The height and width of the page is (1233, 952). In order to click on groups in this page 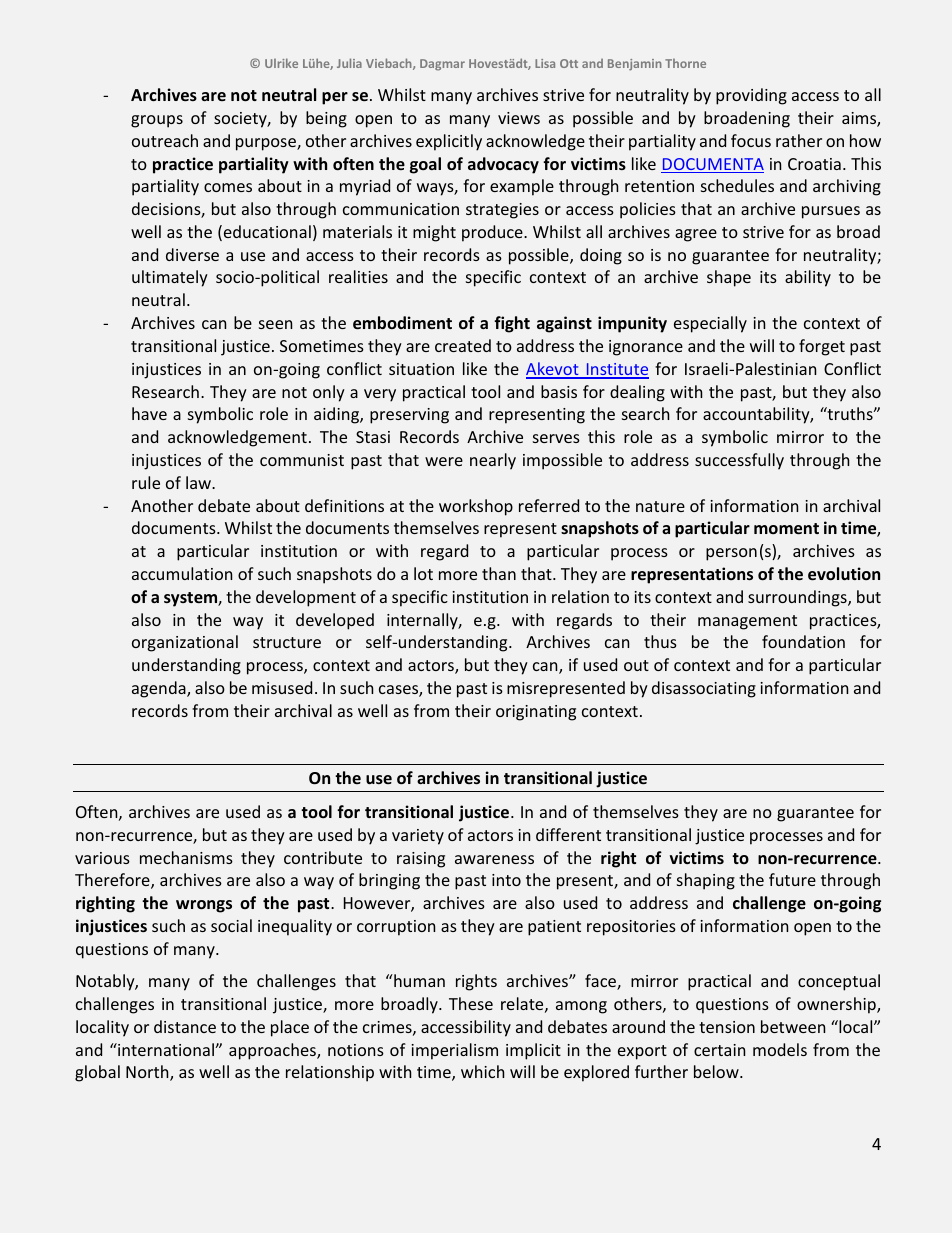, I will do `click(157, 121)`.
